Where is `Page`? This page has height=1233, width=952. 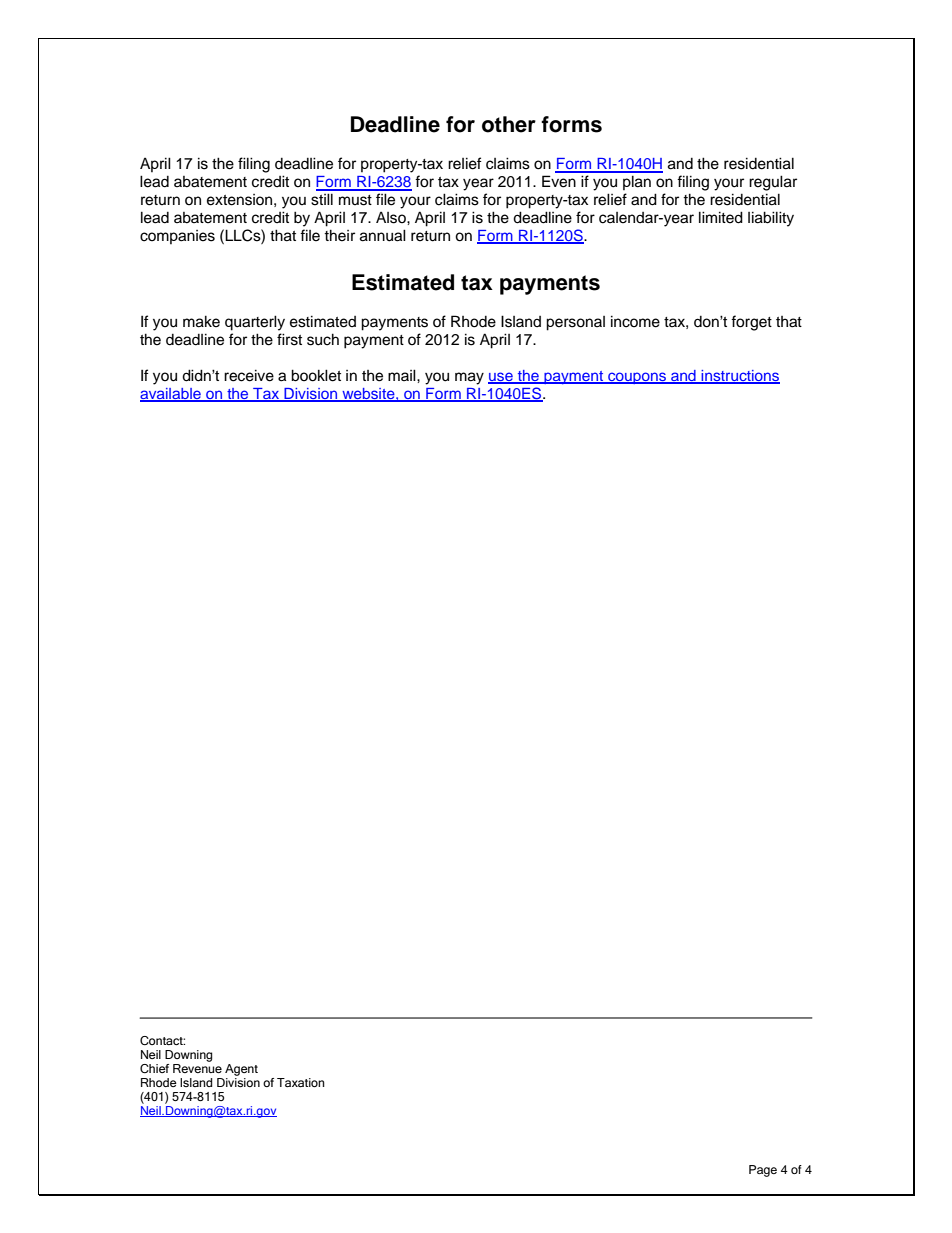
Page is located at coordinates (763, 1171).
